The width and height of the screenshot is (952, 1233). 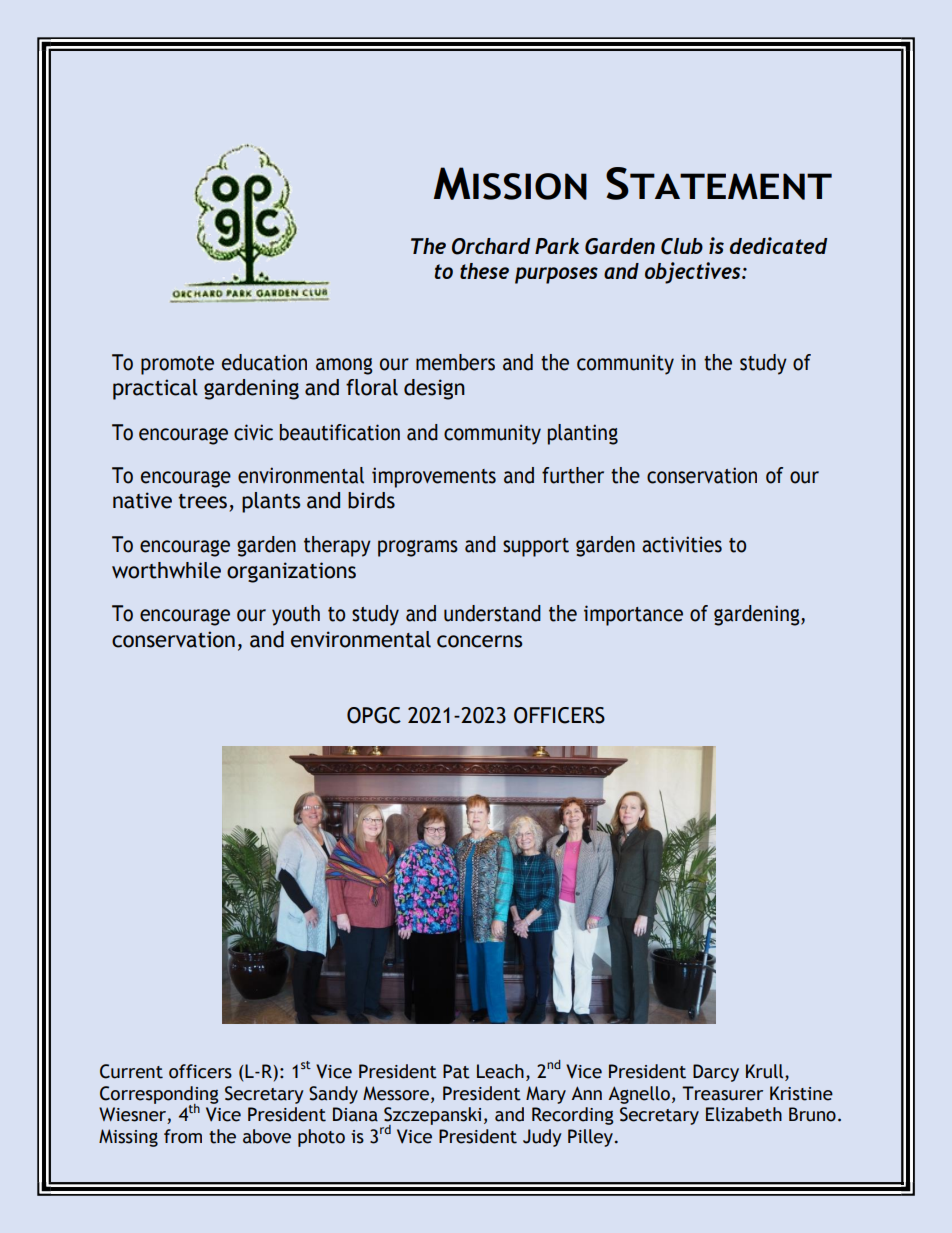 What do you see at coordinates (296, 615) in the screenshot?
I see `youth` at bounding box center [296, 615].
